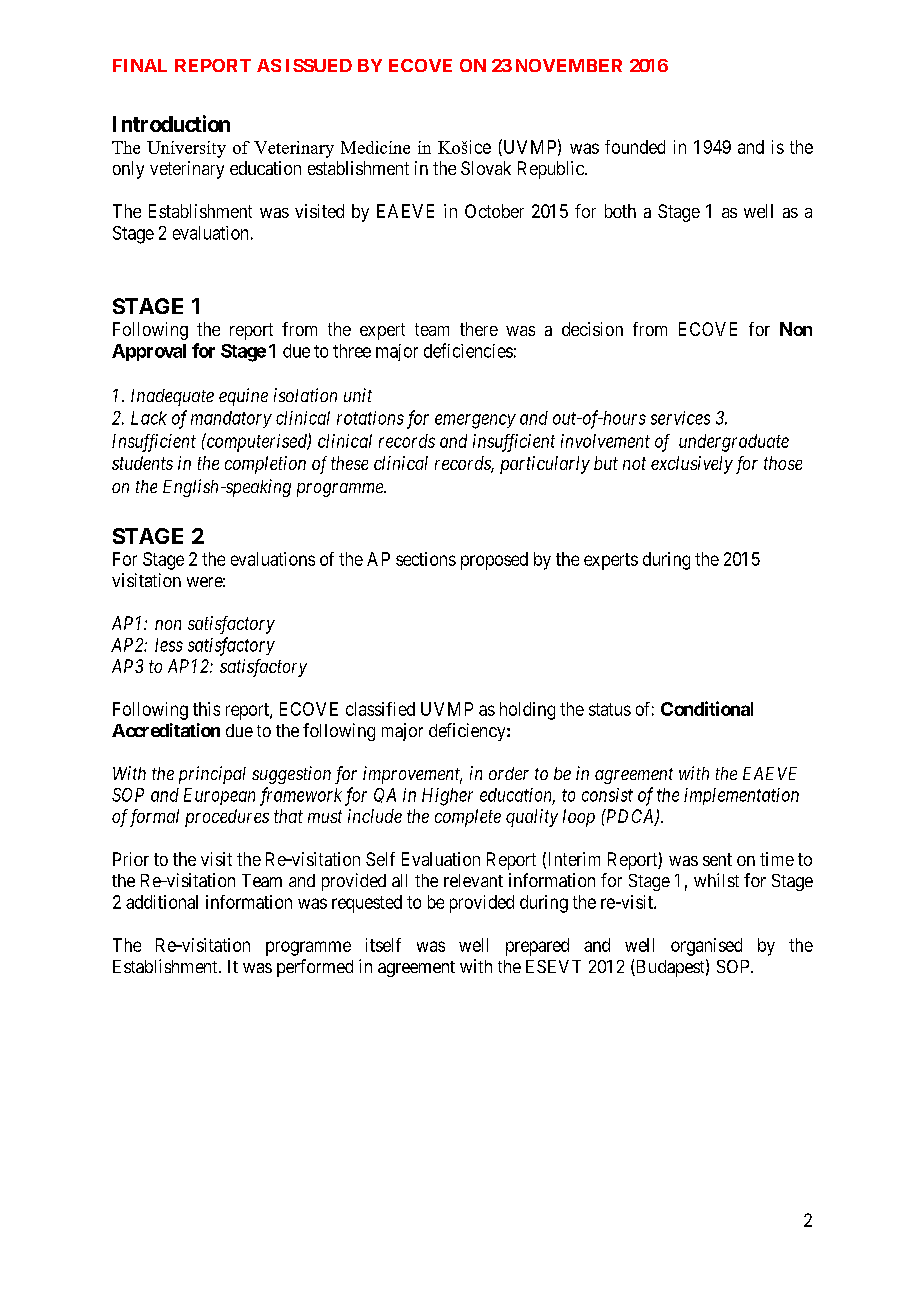 The height and width of the page is (1308, 924). I want to click on additional, so click(162, 902).
